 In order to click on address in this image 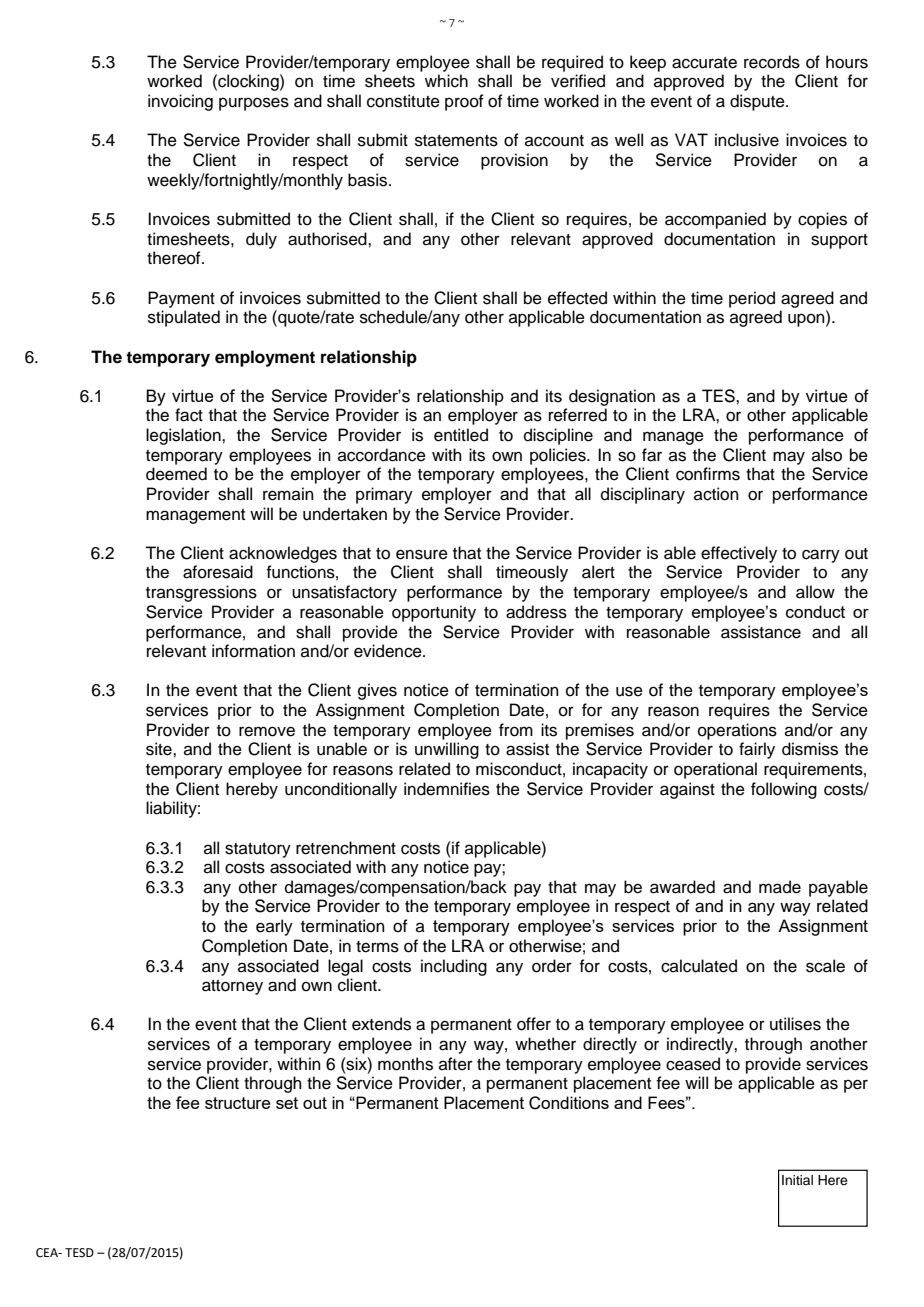, I will do `click(536, 612)`.
